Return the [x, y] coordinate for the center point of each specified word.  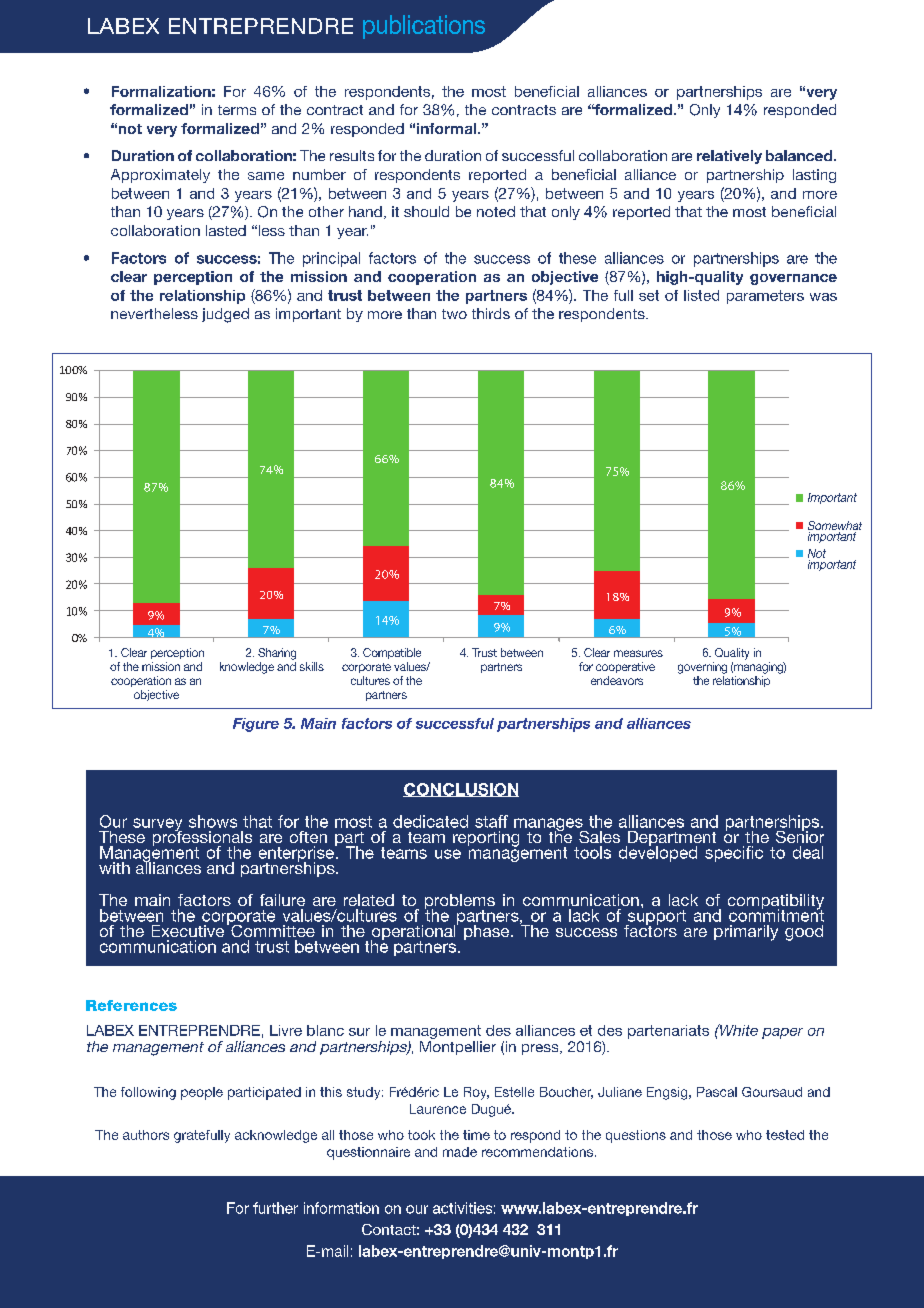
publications [424, 27]
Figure [256, 725]
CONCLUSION [461, 790]
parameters [765, 297]
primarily [746, 933]
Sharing [277, 654]
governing [702, 668]
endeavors [617, 680]
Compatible [392, 653]
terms [237, 110]
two [454, 314]
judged [225, 315]
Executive [188, 931]
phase [488, 932]
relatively [729, 157]
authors [146, 1135]
